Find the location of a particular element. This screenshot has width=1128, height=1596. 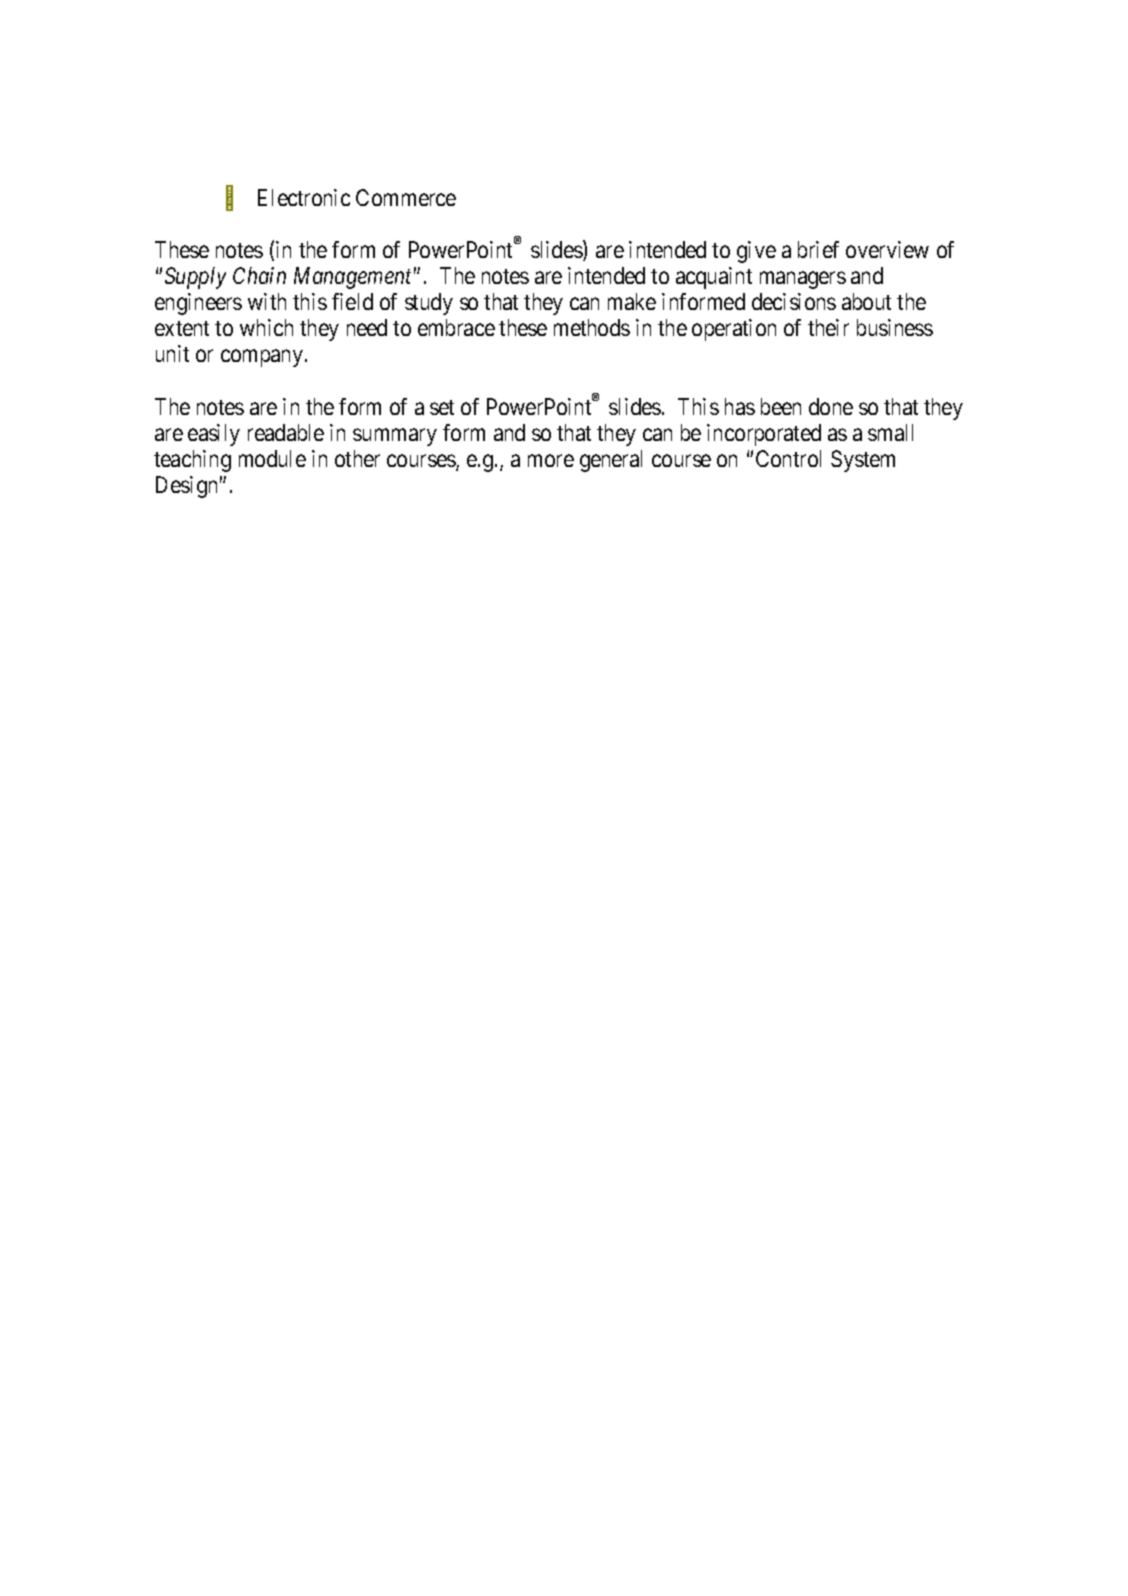

brief is located at coordinates (818, 249).
